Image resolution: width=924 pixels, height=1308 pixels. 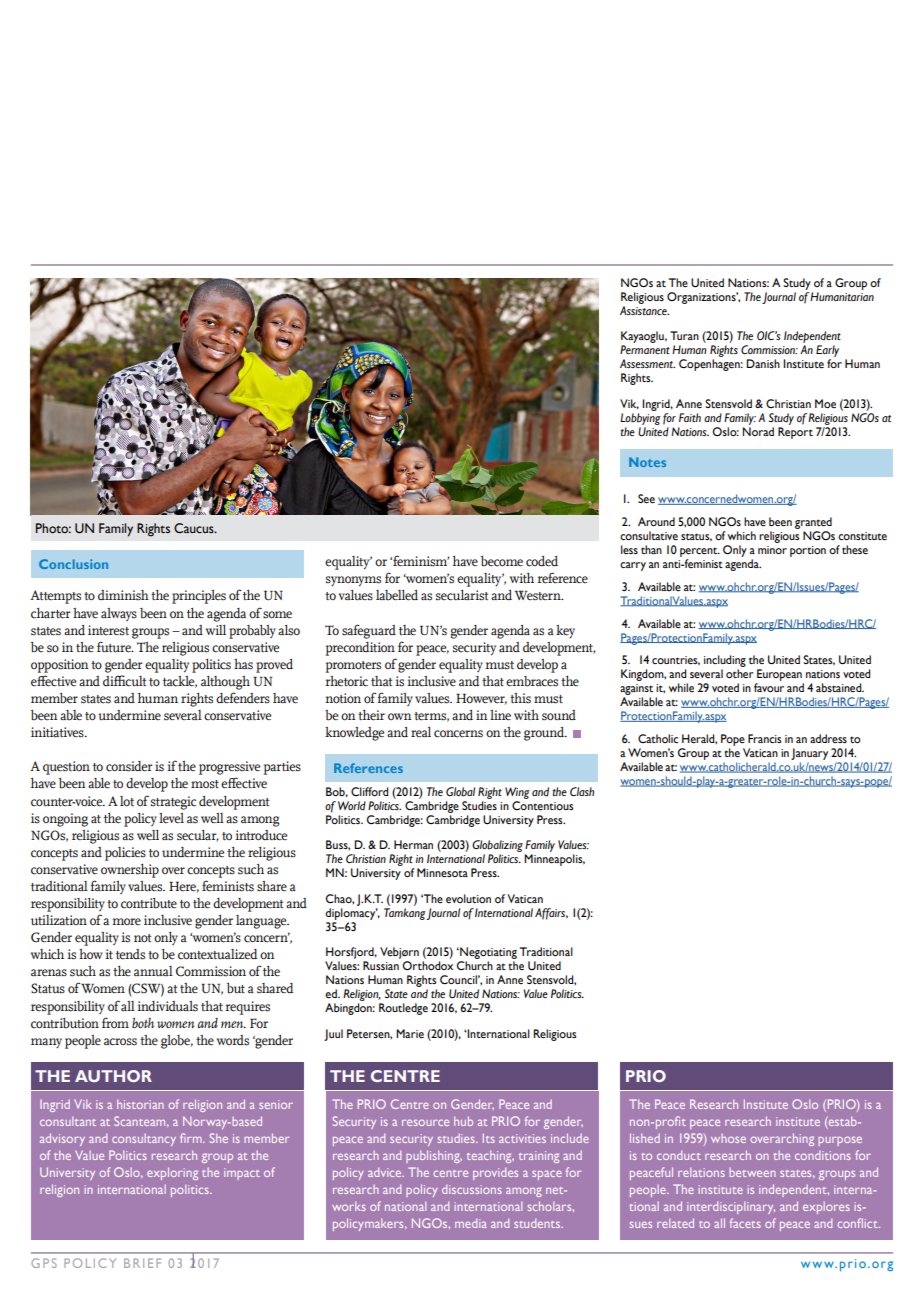 What do you see at coordinates (172, 1173) in the page?
I see `exploring` at bounding box center [172, 1173].
